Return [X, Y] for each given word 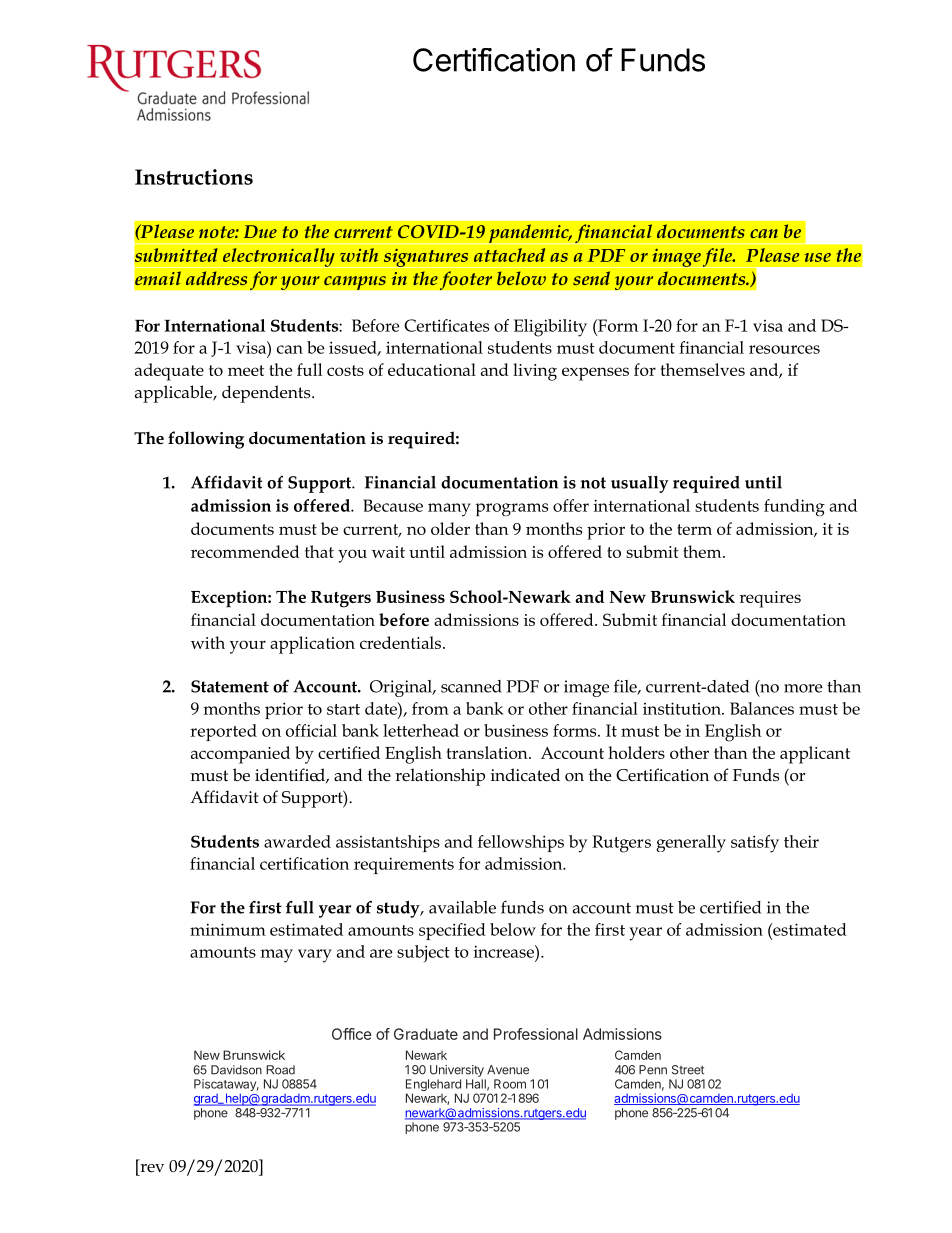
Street [688, 1070]
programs [511, 509]
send [591, 278]
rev [152, 1168]
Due [260, 231]
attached [509, 255]
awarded [297, 841]
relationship [440, 777]
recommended [245, 551]
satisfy [755, 844]
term [694, 529]
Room [510, 1084]
